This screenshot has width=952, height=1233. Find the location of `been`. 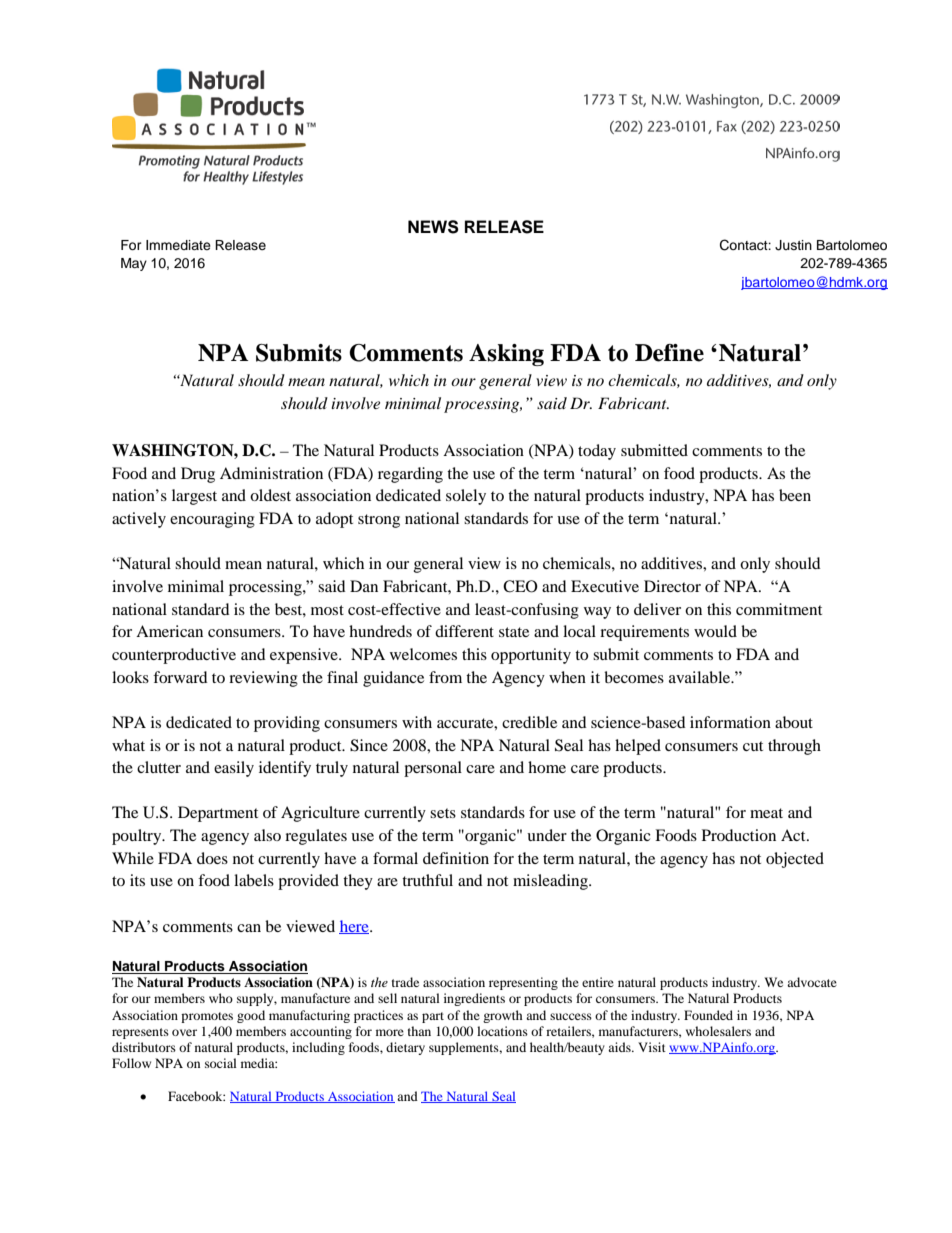

been is located at coordinates (795, 495).
